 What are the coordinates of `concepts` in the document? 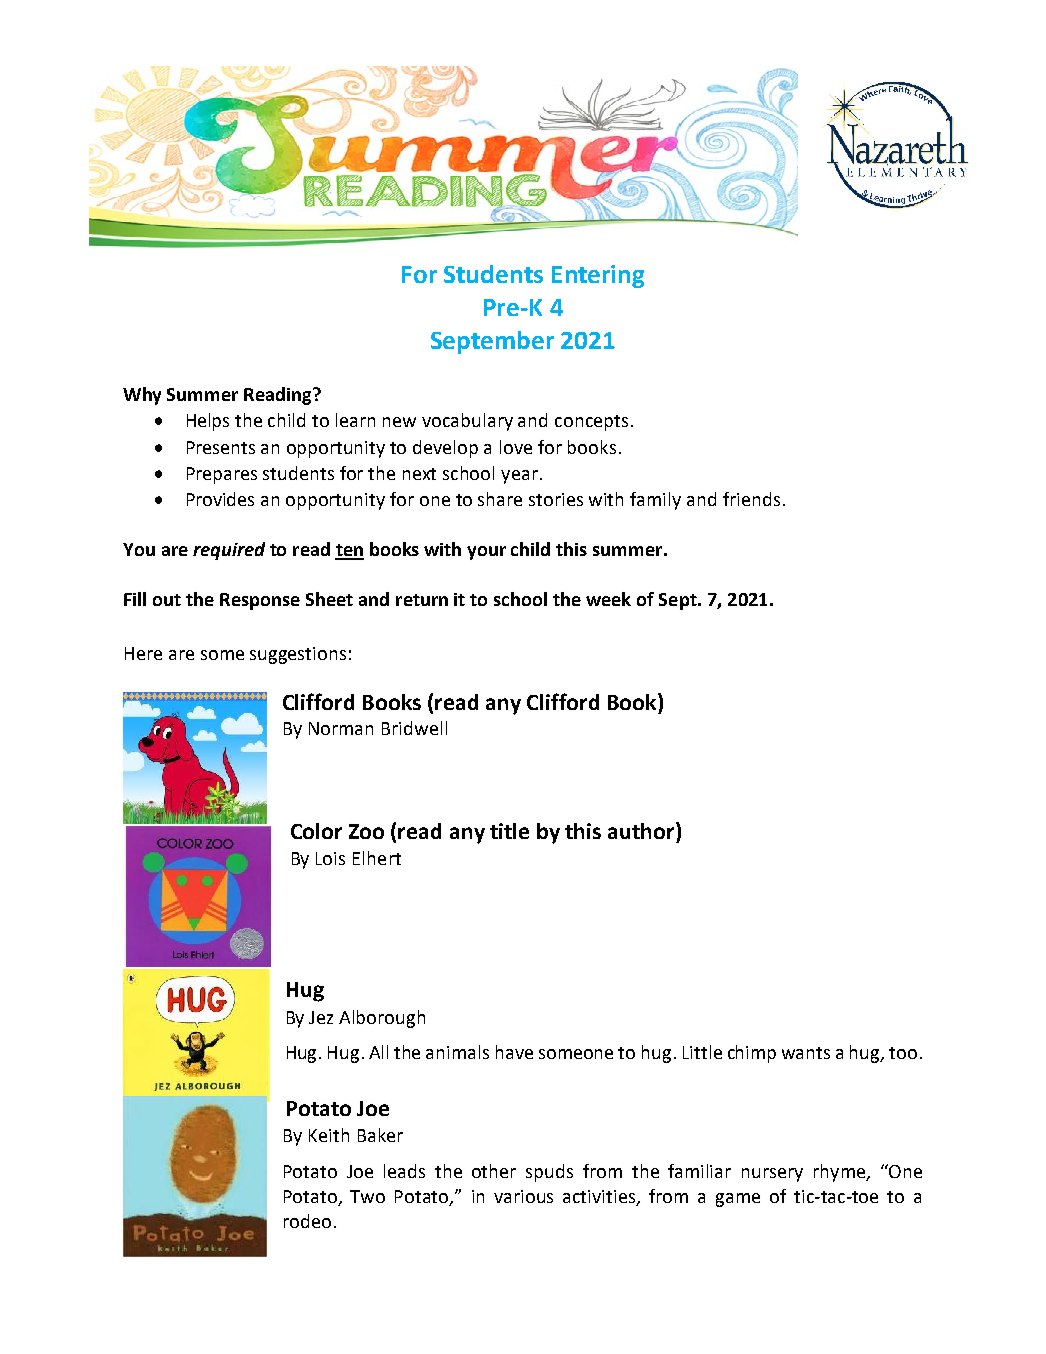 It's located at (591, 423).
